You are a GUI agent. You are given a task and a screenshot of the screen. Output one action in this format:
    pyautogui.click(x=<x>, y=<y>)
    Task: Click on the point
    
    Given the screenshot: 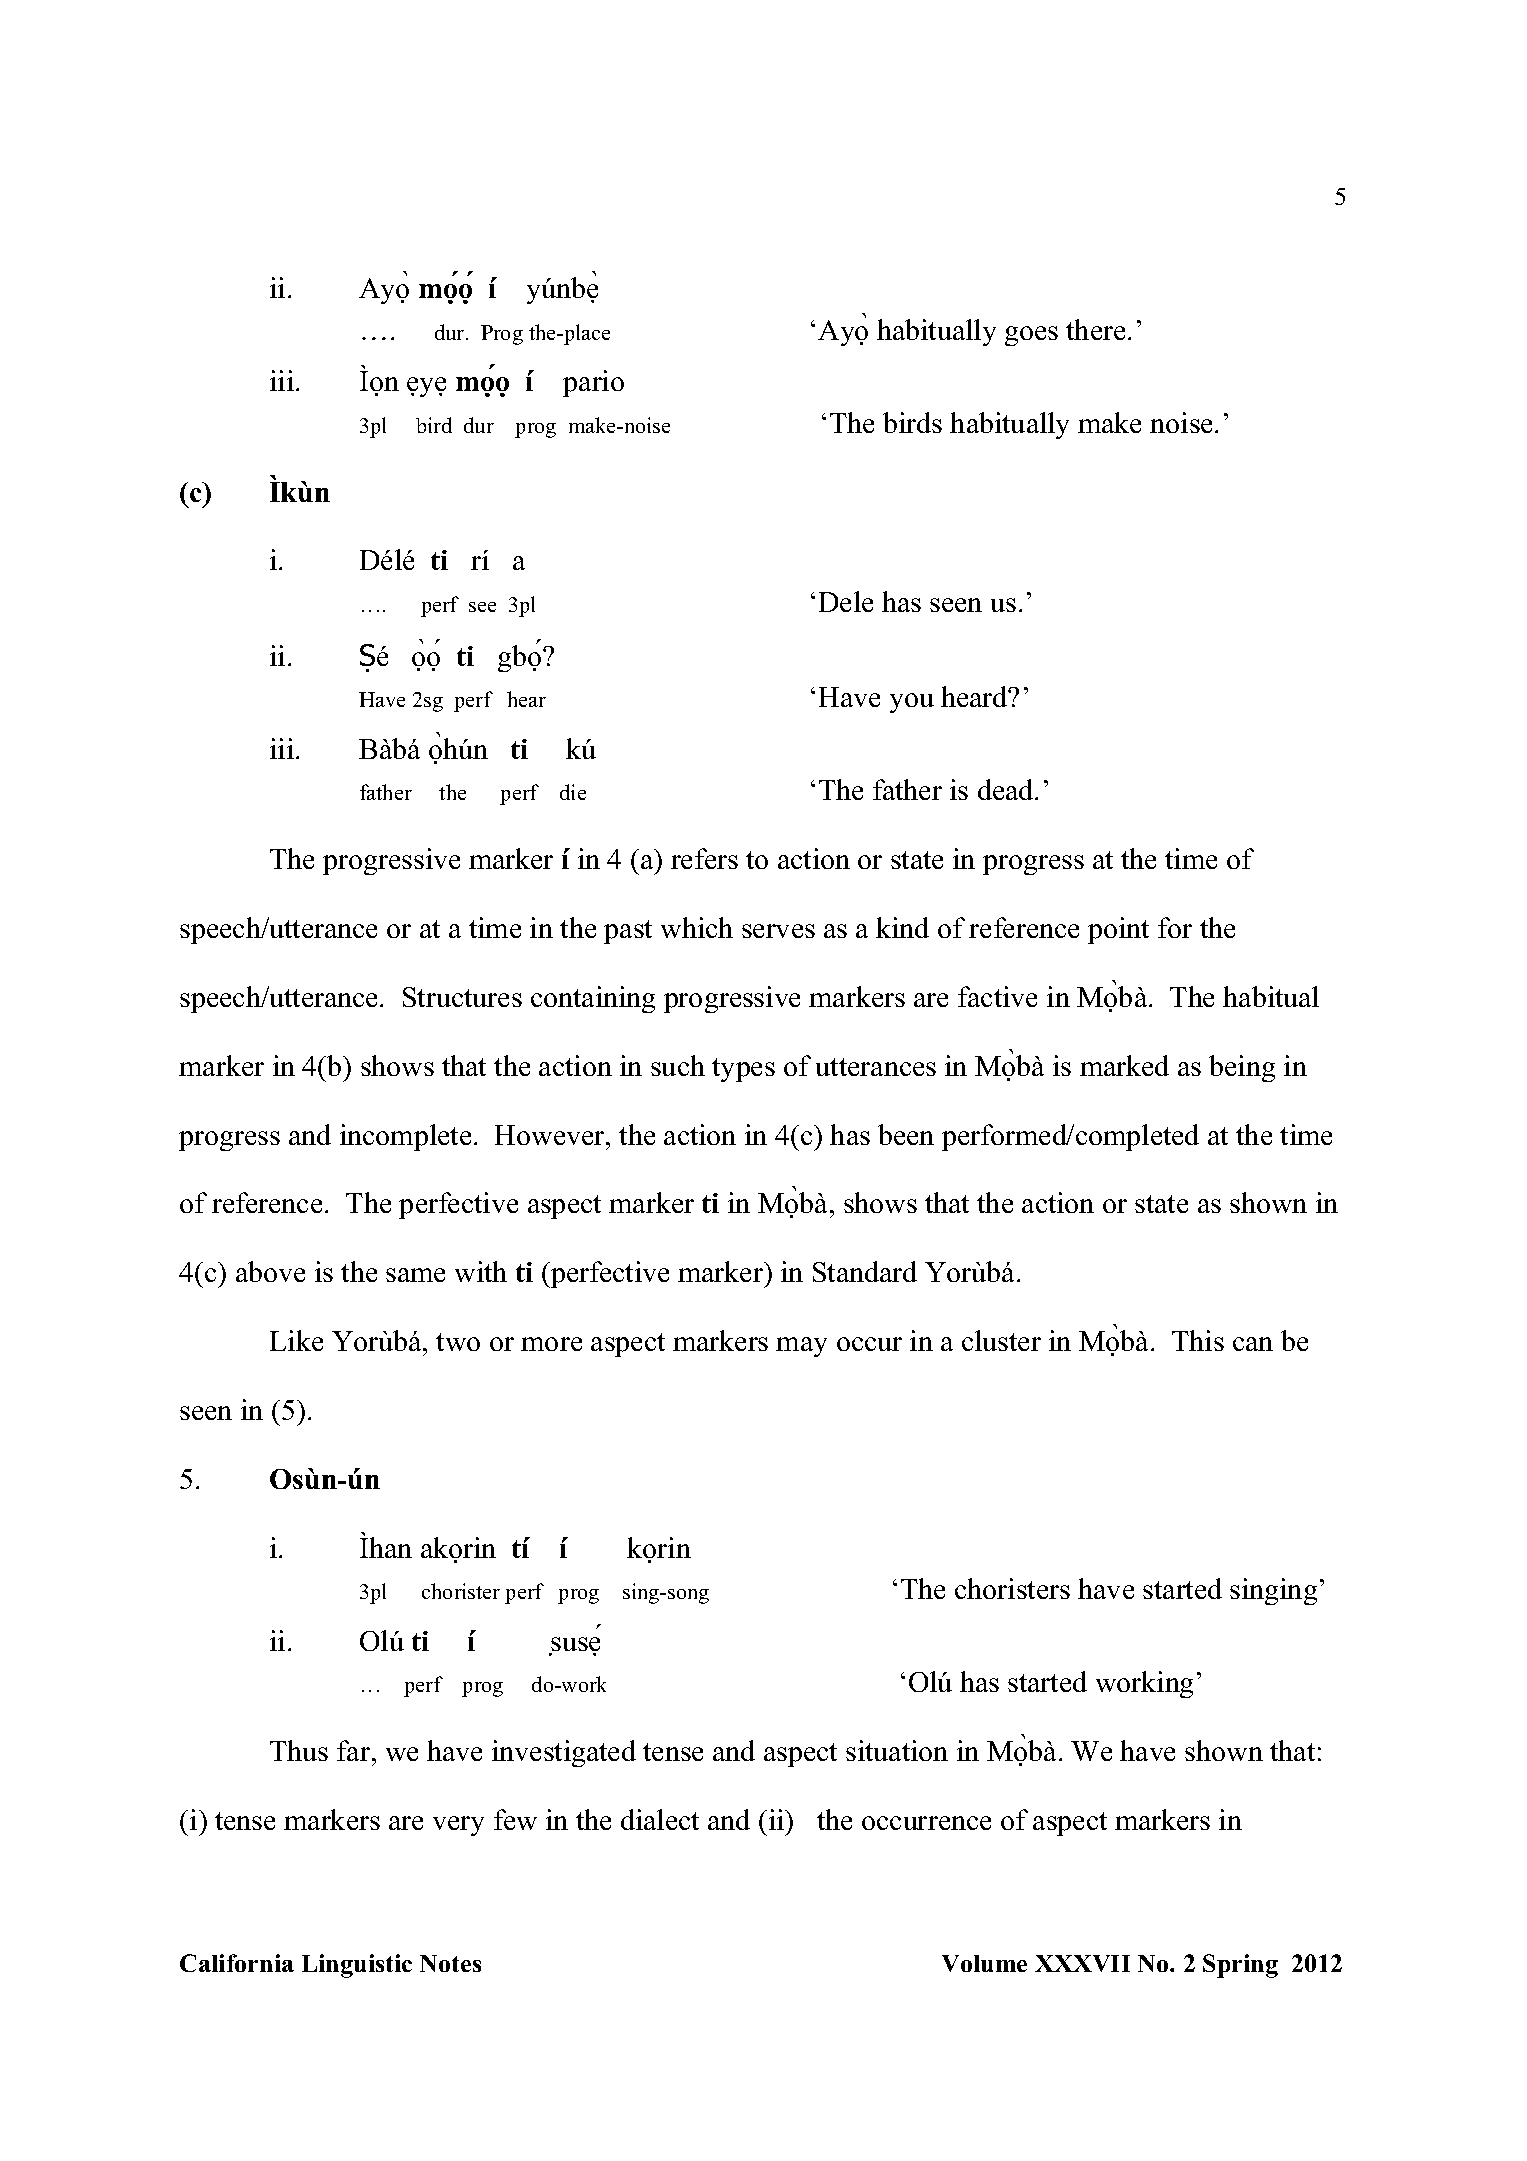 What is the action you would take?
    pyautogui.click(x=1118, y=930)
